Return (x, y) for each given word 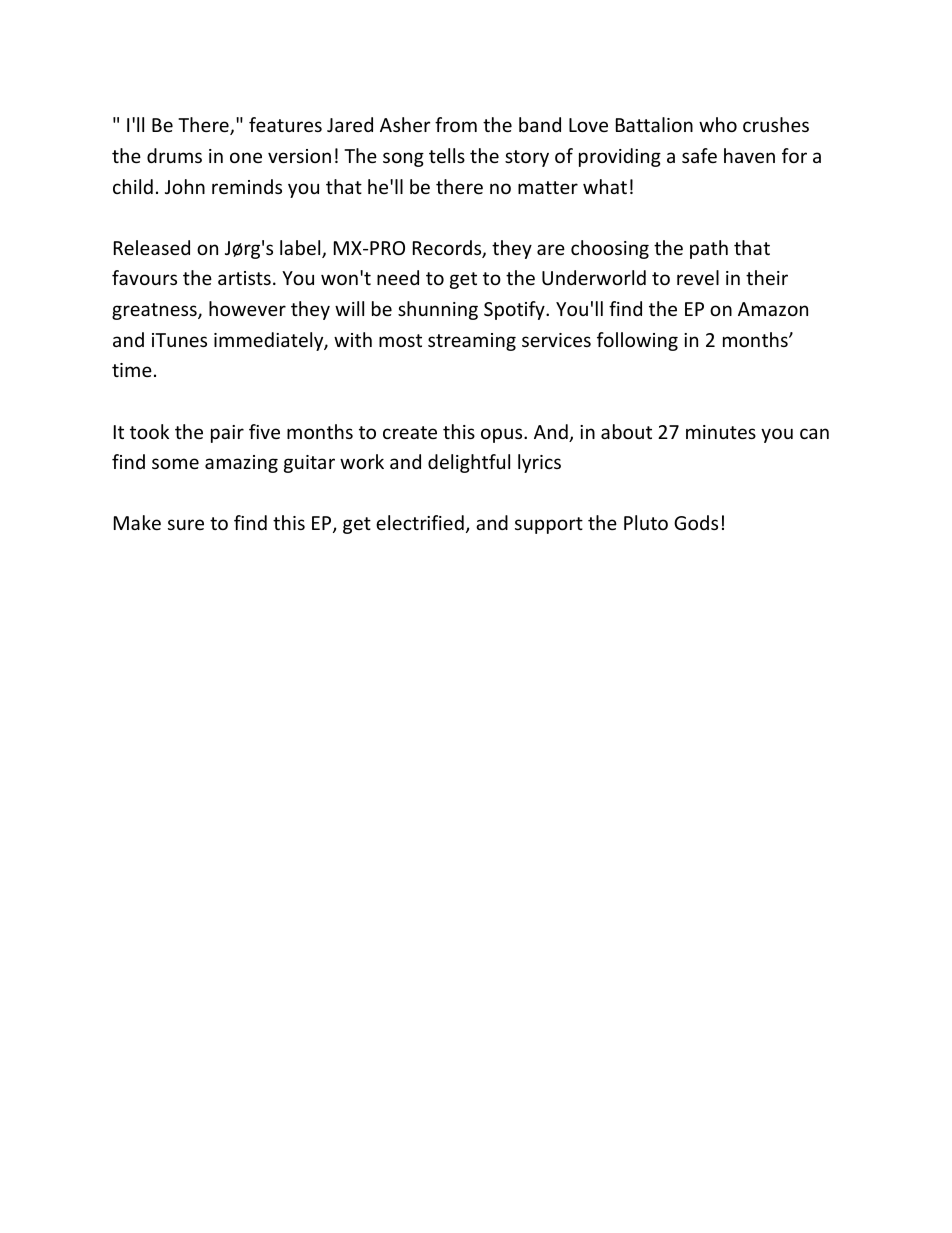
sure (186, 524)
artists (244, 278)
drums (174, 155)
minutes (721, 432)
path (709, 249)
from (456, 124)
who (718, 124)
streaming (472, 342)
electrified (420, 522)
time (132, 370)
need (398, 277)
